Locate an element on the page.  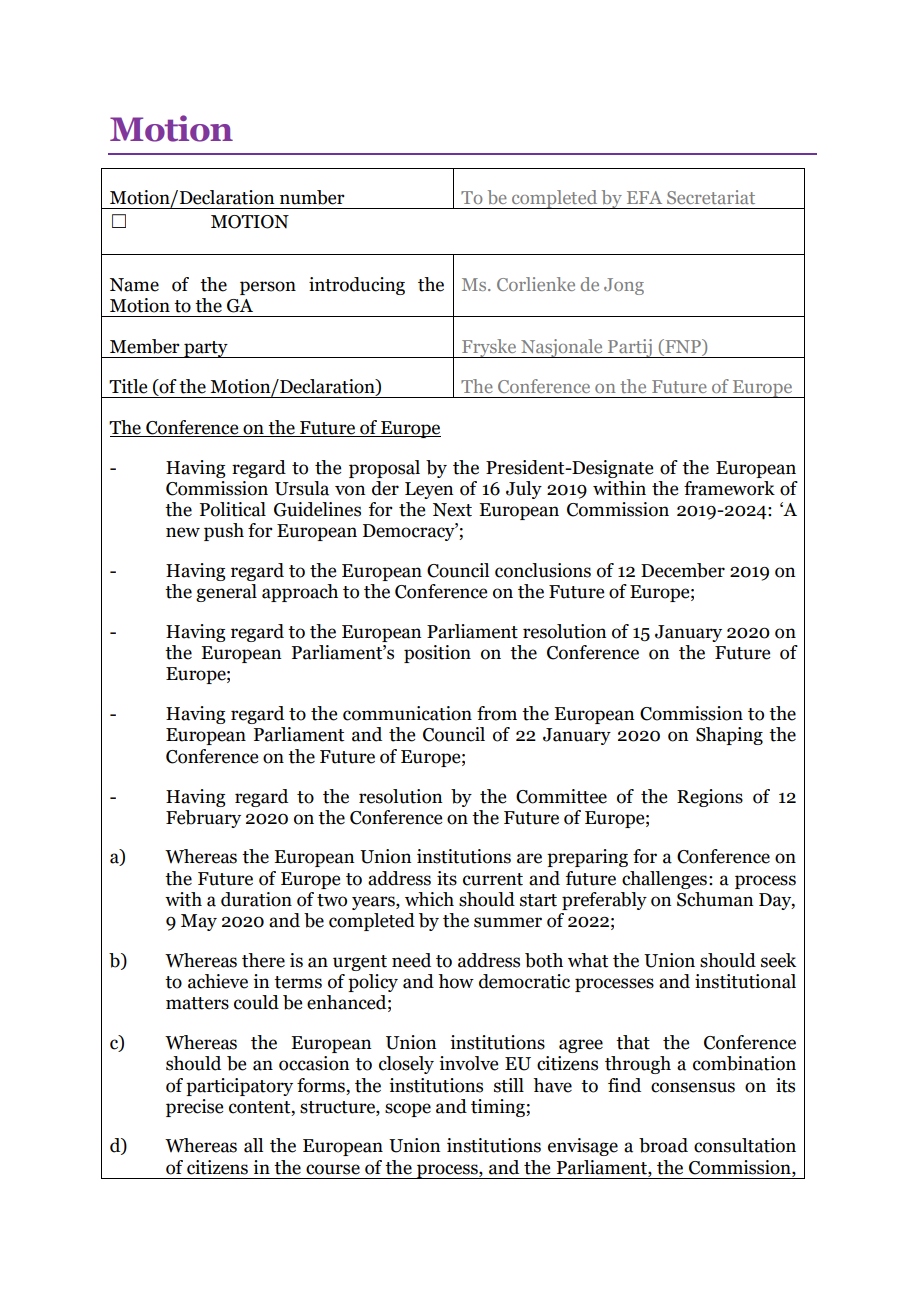
introducing is located at coordinates (357, 286).
